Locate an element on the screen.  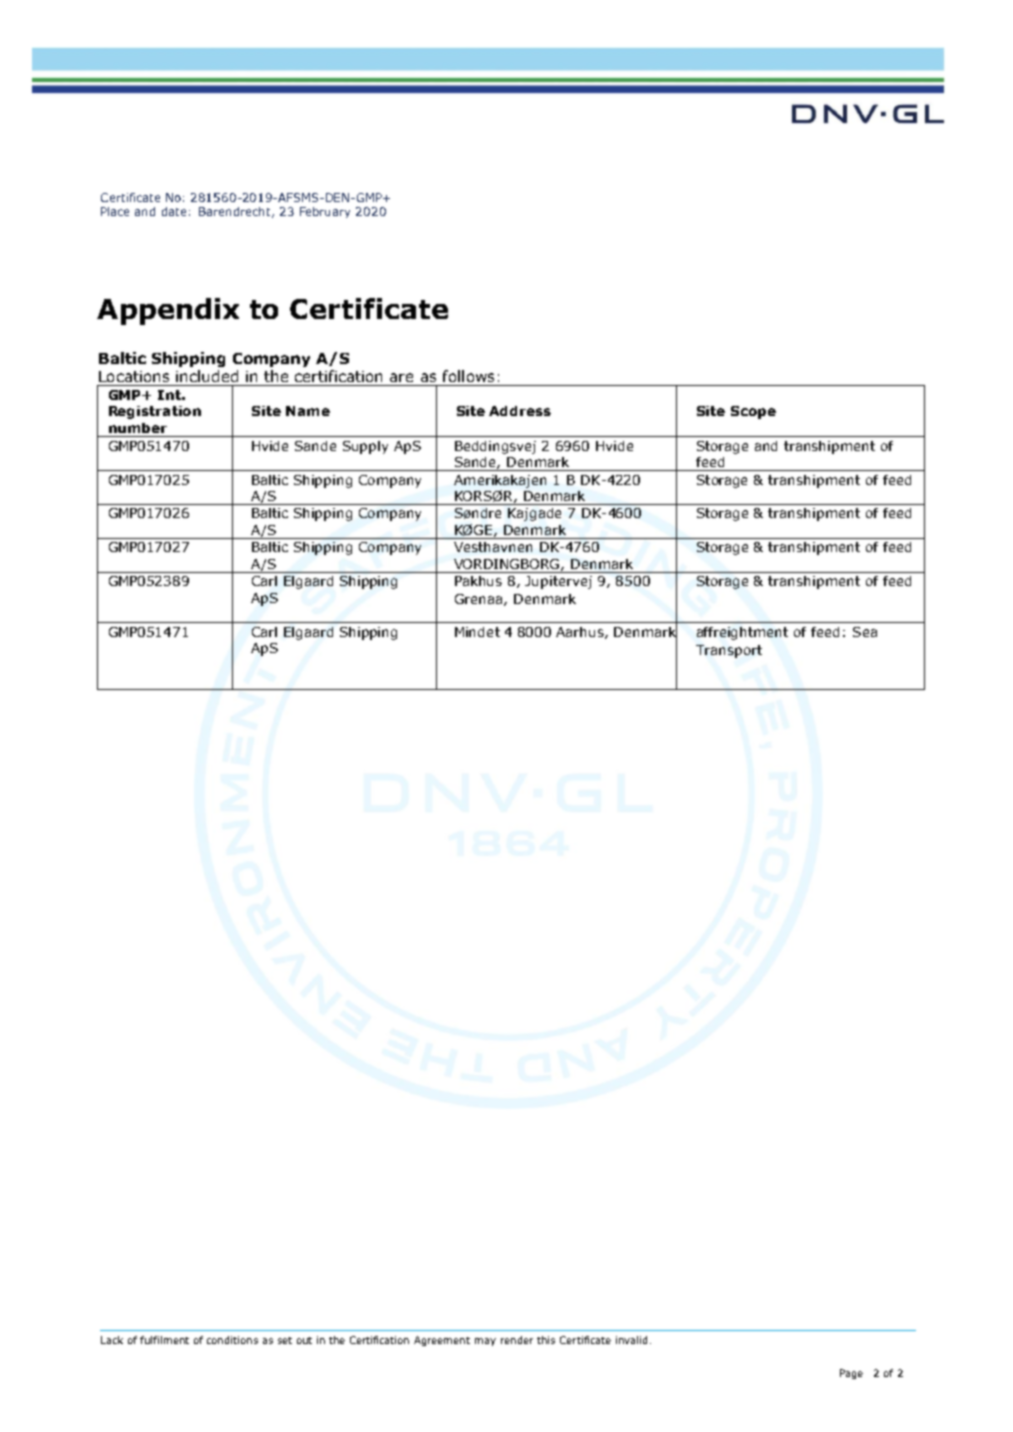
fulfilment is located at coordinates (164, 1340).
